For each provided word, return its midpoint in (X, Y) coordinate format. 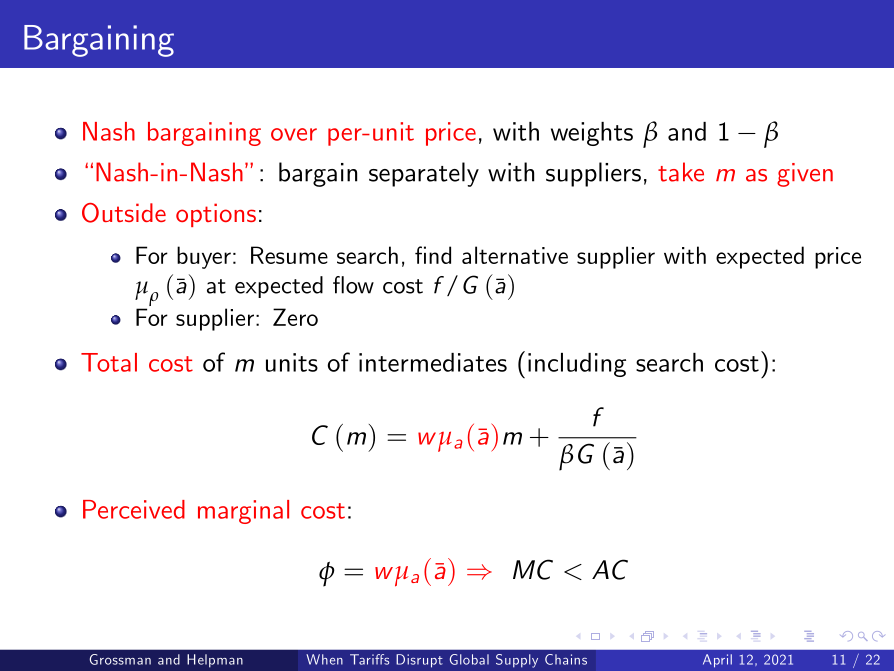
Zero (295, 317)
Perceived (134, 509)
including (577, 365)
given (805, 175)
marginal (243, 512)
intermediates (433, 362)
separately (424, 174)
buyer (204, 257)
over (294, 134)
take (681, 172)
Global (469, 659)
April (717, 661)
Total (109, 362)
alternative (515, 255)
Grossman (120, 659)
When (324, 659)
